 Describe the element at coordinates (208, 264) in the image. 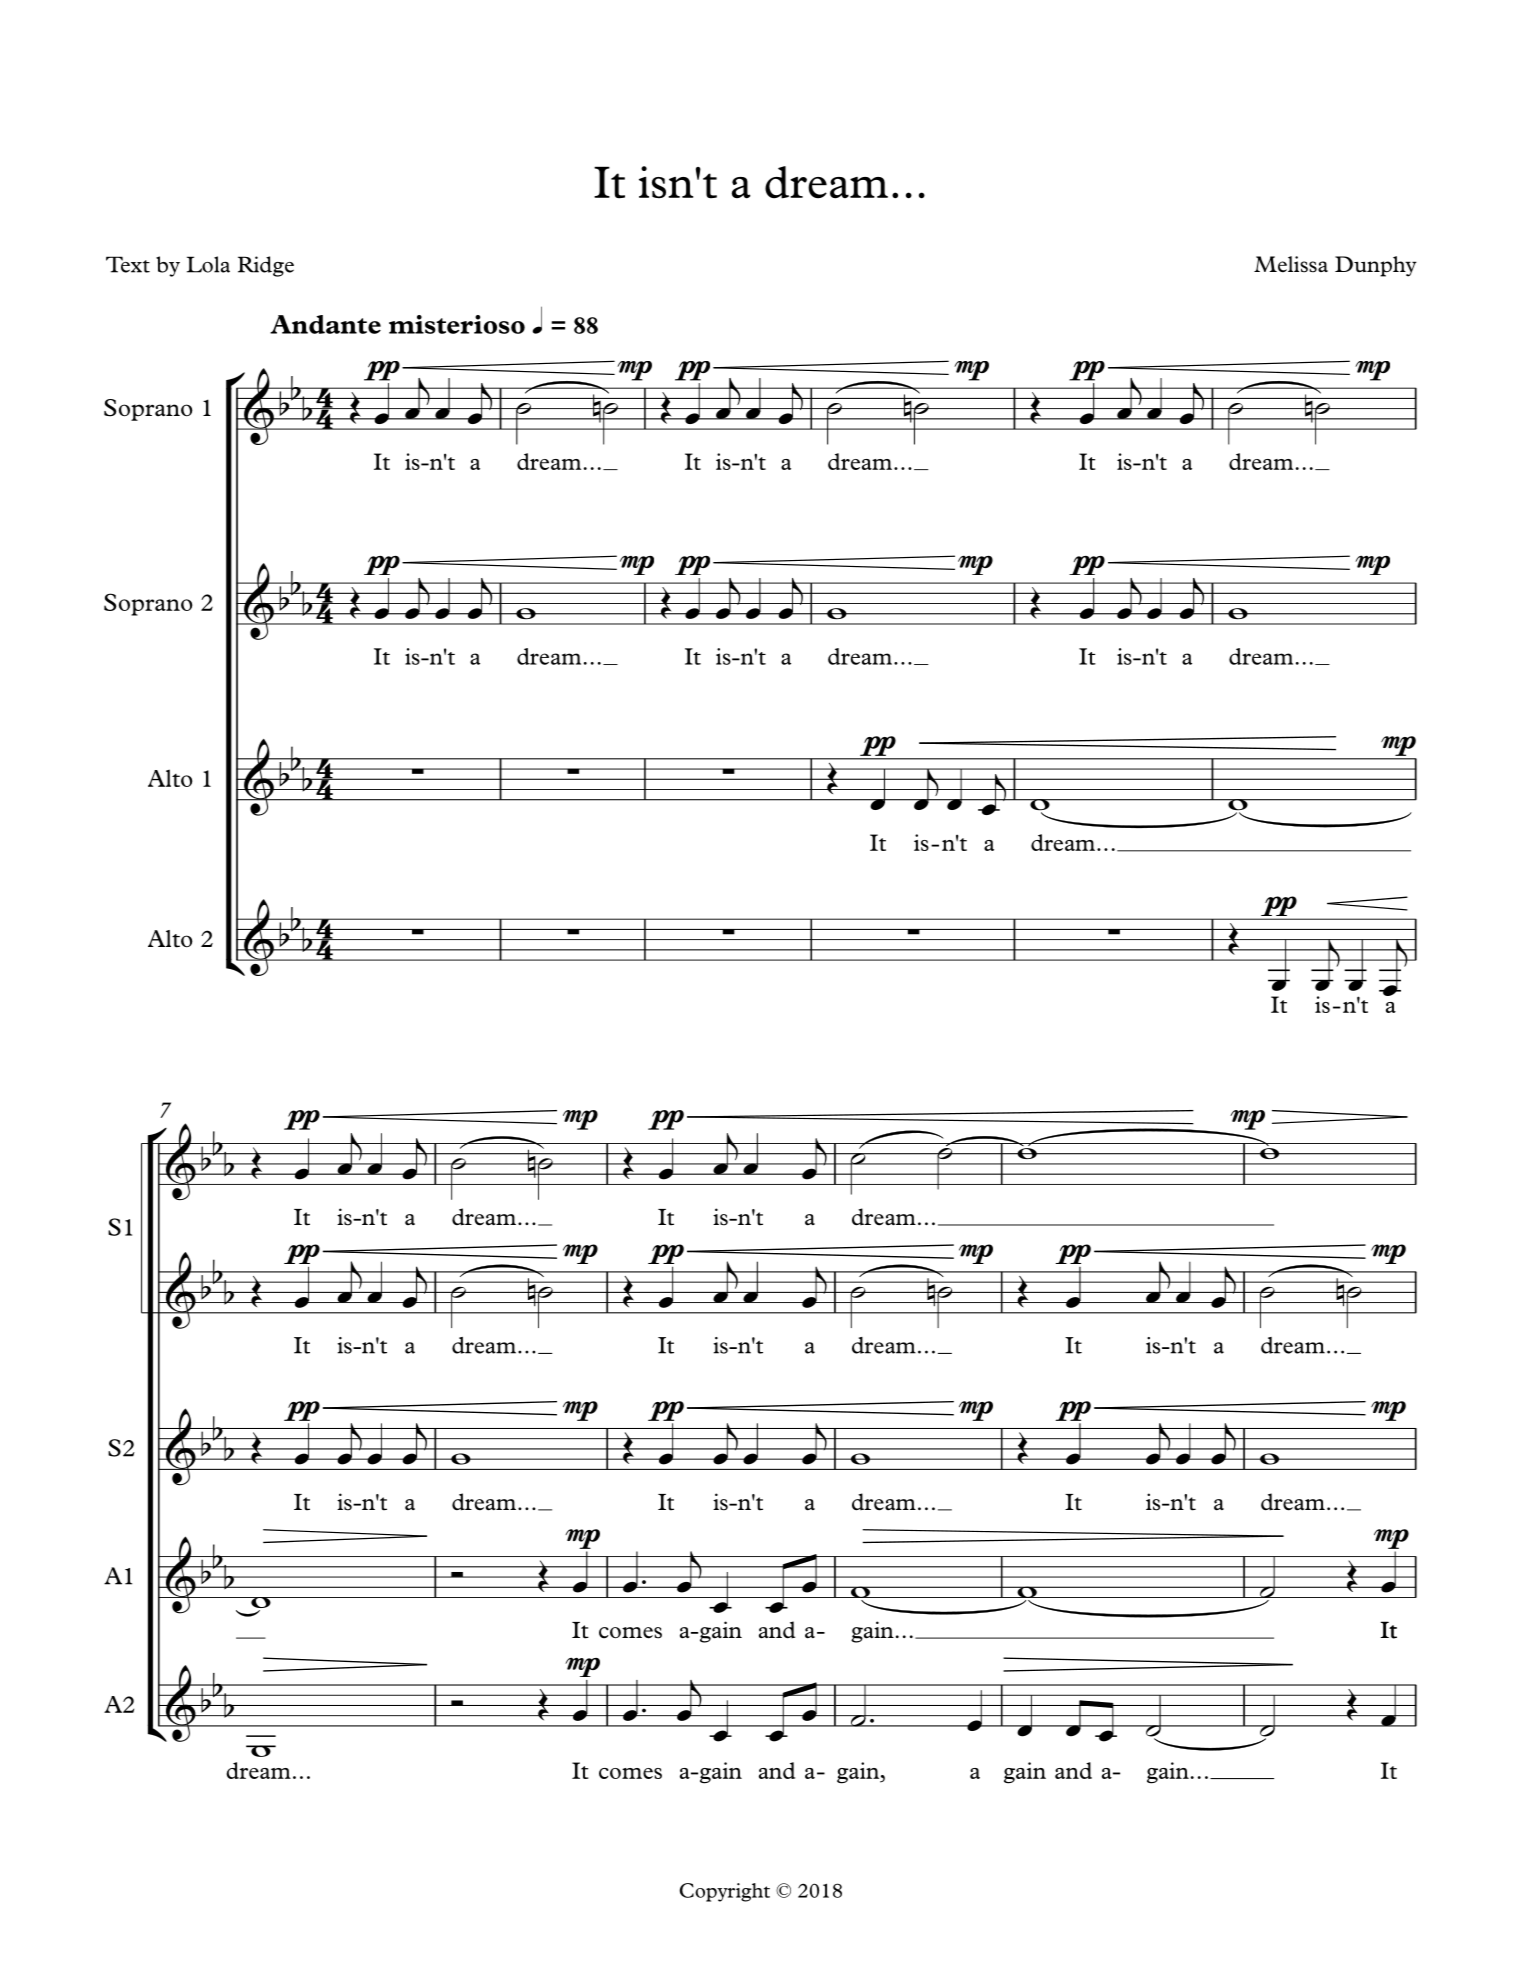

I see `Lola` at that location.
